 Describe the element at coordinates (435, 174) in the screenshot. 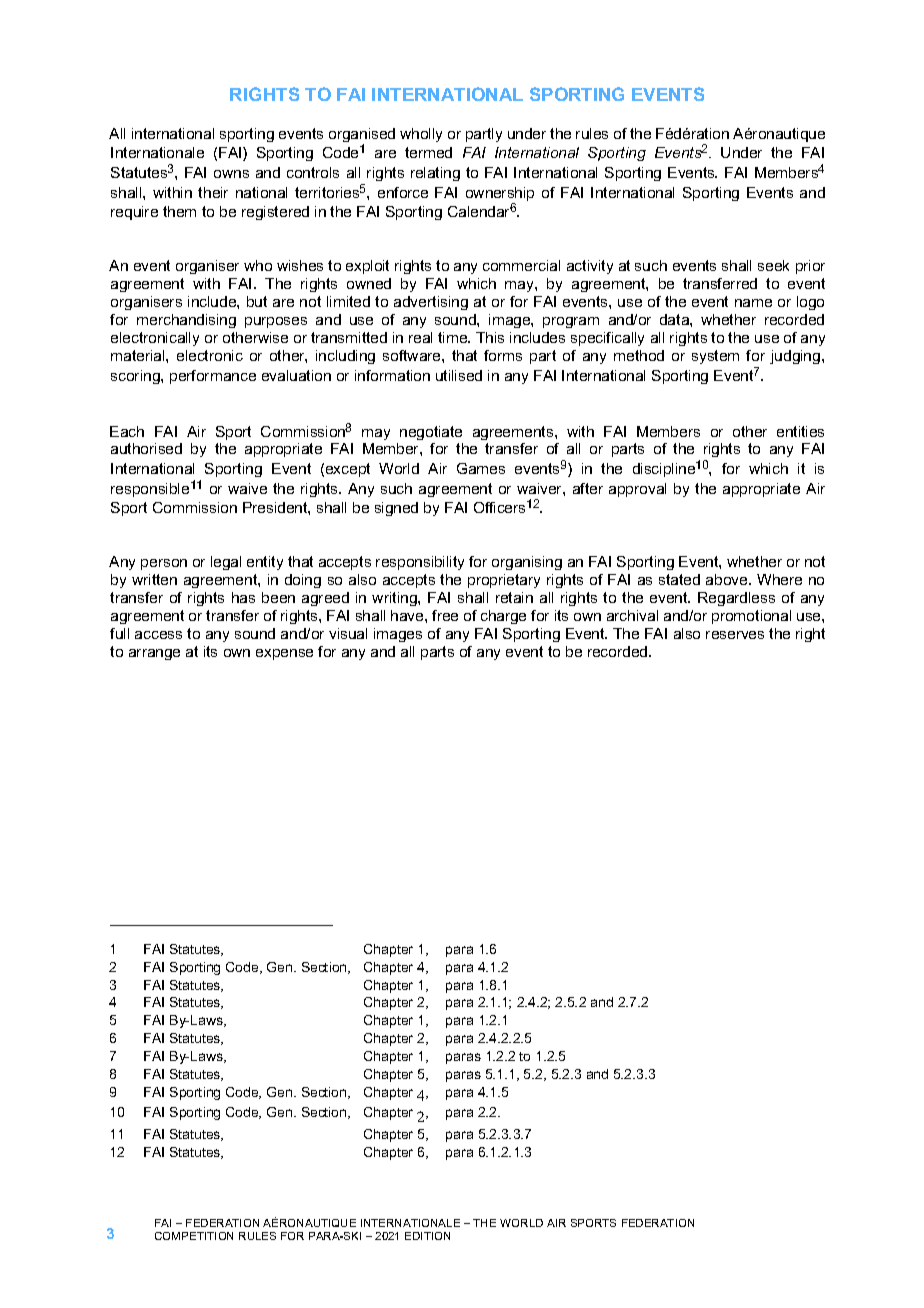

I see `relating` at that location.
